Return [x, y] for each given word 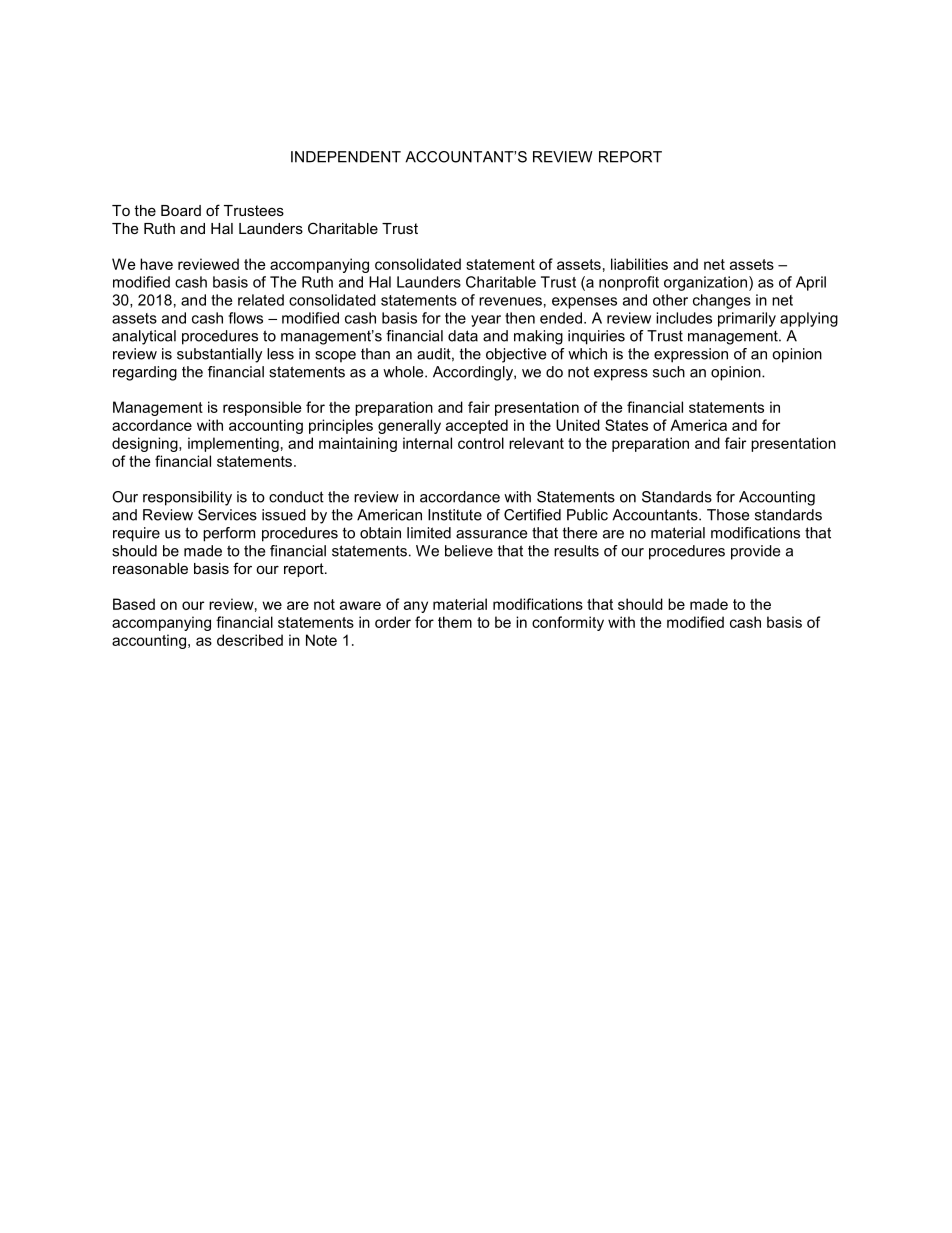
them [455, 622]
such [669, 372]
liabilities [639, 264]
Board [181, 210]
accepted [477, 426]
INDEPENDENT [346, 157]
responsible [262, 408]
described [250, 640]
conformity [568, 623]
